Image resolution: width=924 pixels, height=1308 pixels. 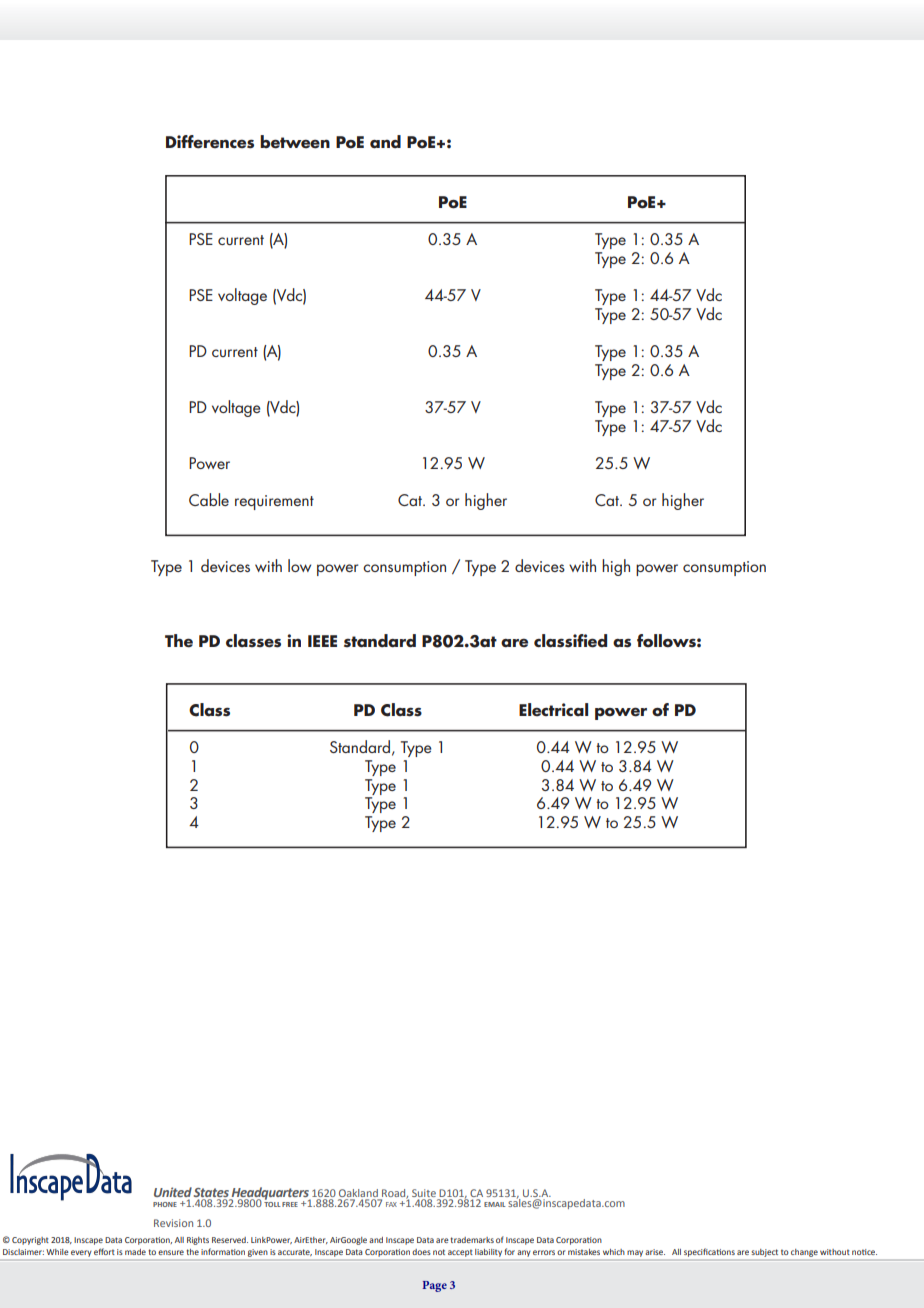 I want to click on ensure, so click(x=171, y=1252).
